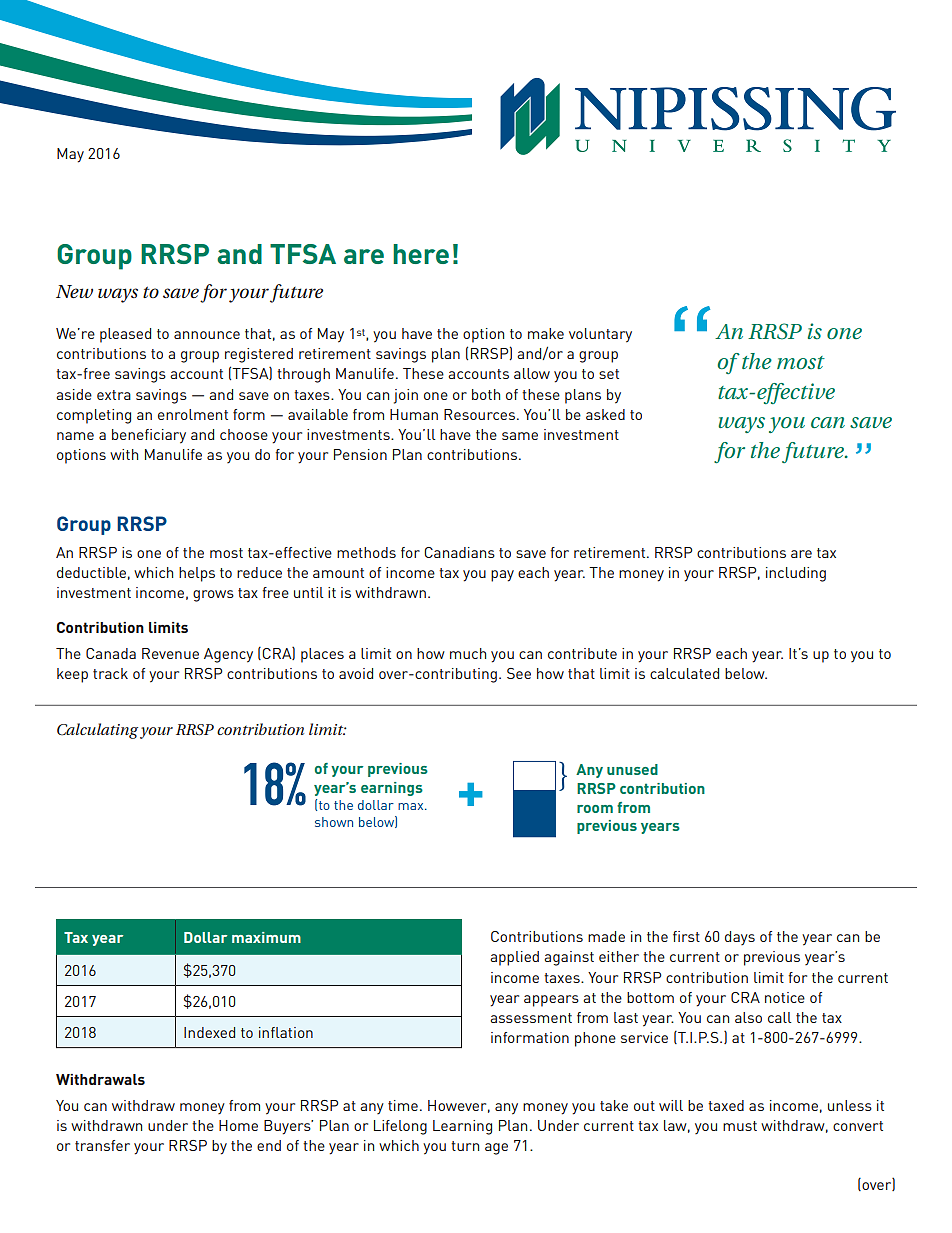 The height and width of the screenshot is (1233, 952). I want to click on Learning, so click(462, 1127).
